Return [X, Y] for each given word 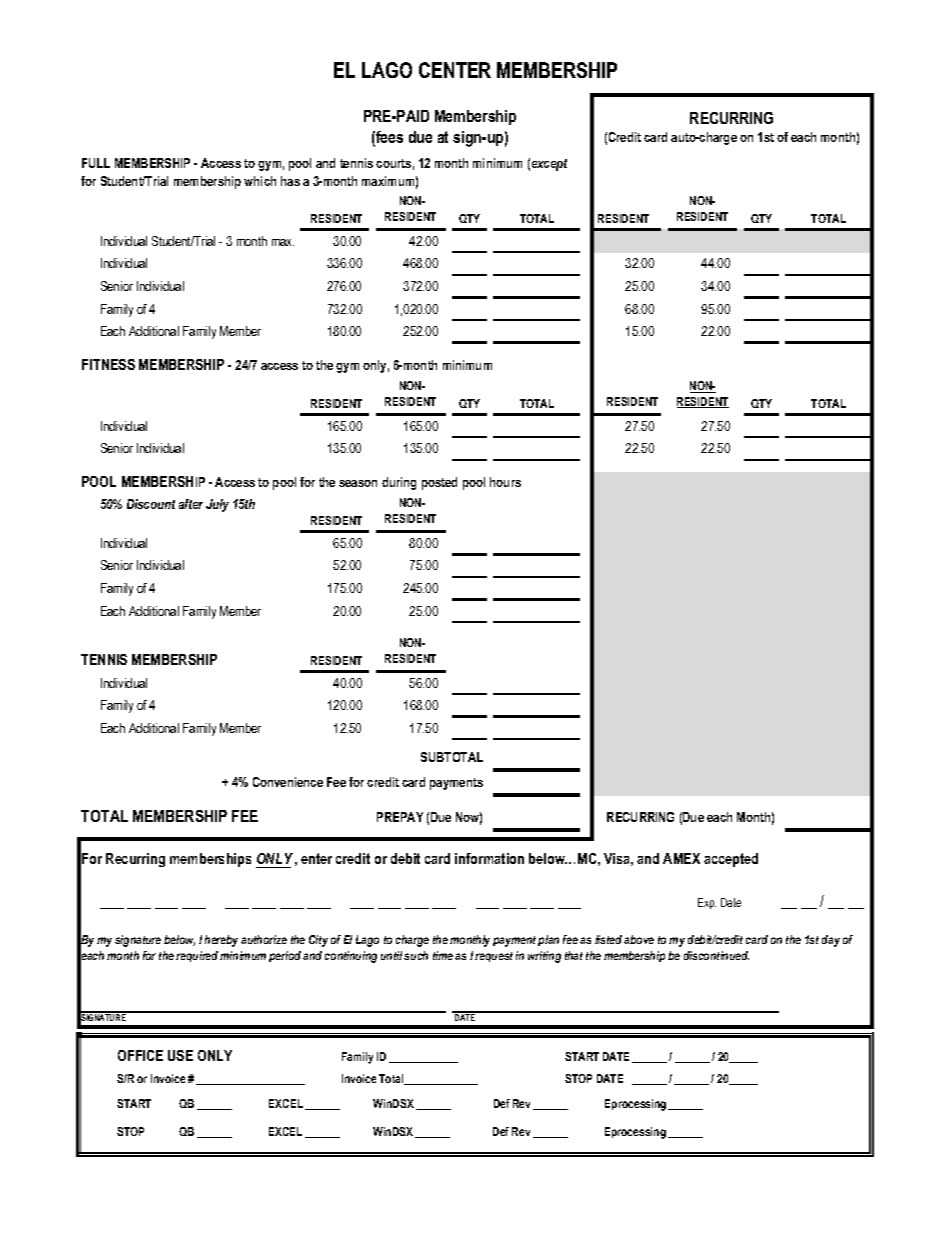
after [191, 504]
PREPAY [400, 817]
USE [180, 1055]
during [399, 483]
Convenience [288, 782]
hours [505, 482]
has [290, 181]
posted [439, 483]
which [260, 181]
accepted [731, 860]
